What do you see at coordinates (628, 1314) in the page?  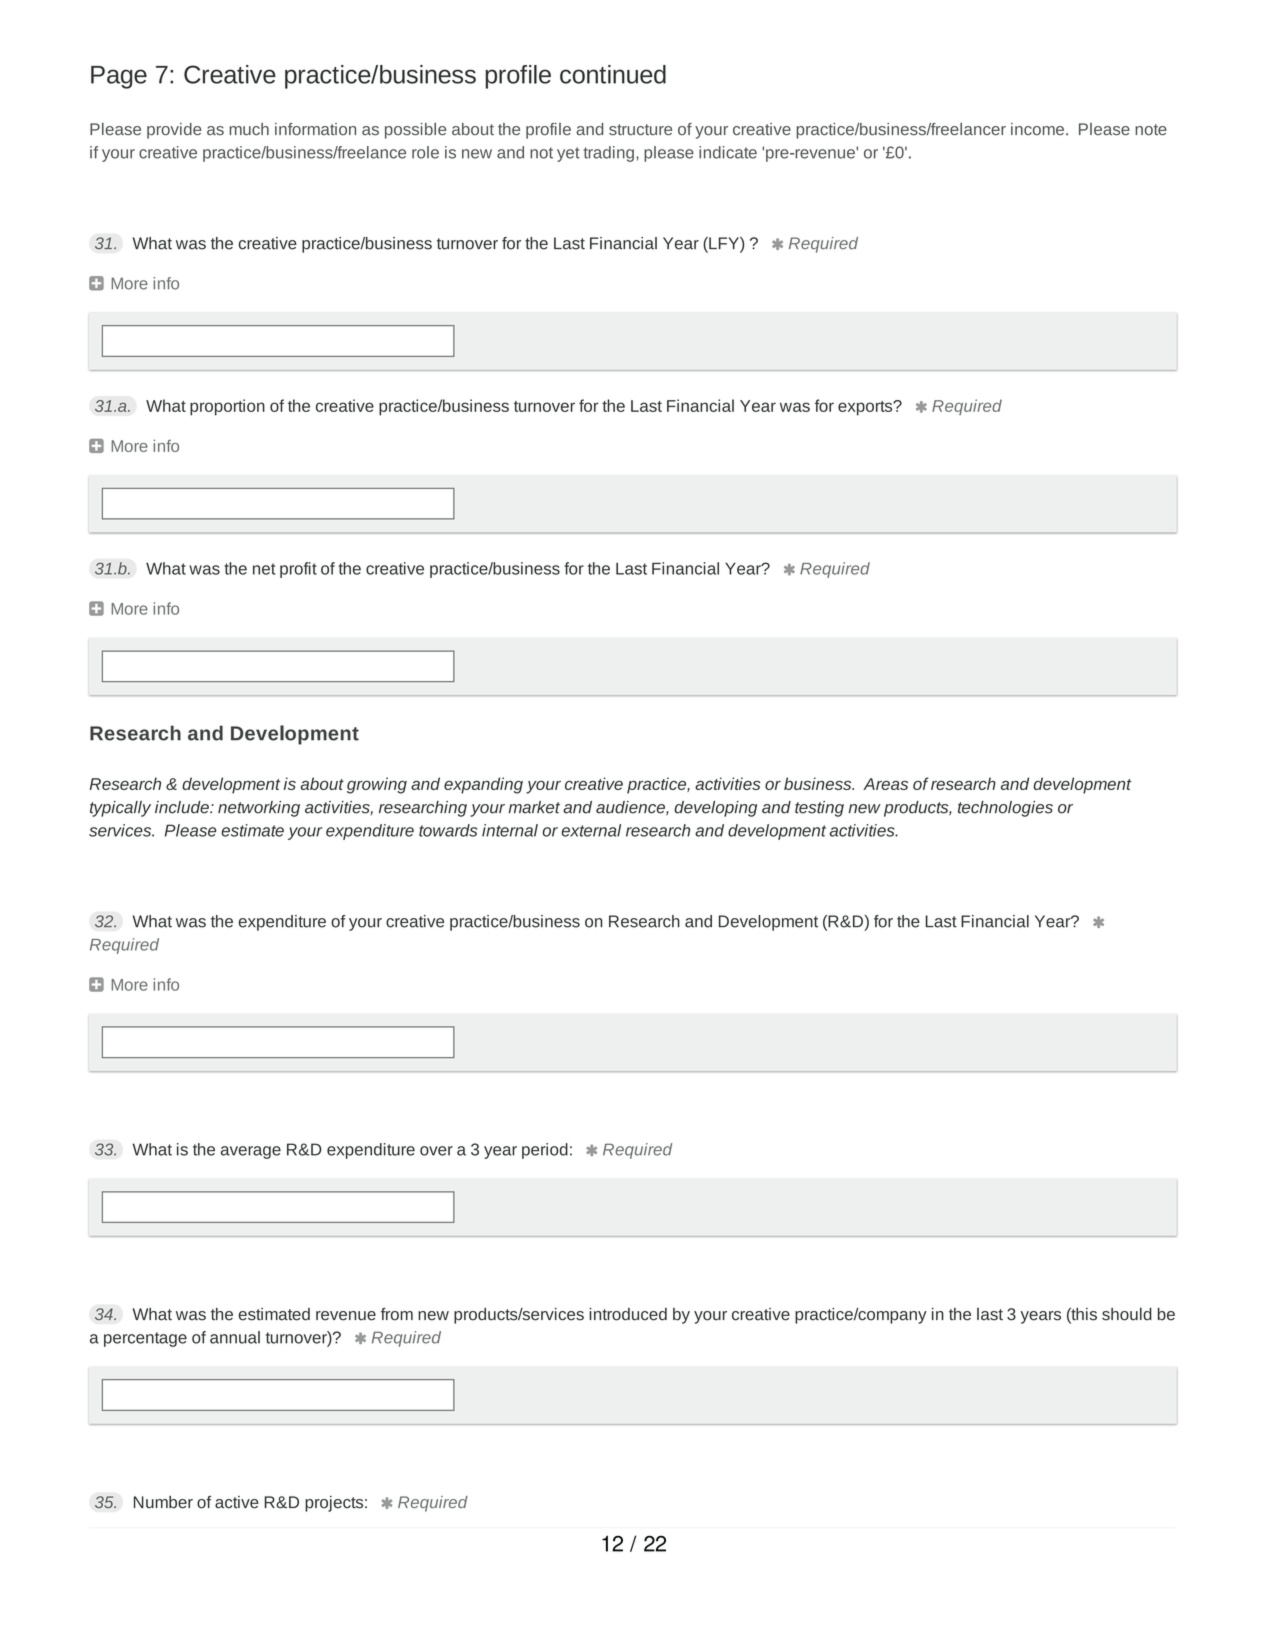 I see `introduced` at bounding box center [628, 1314].
